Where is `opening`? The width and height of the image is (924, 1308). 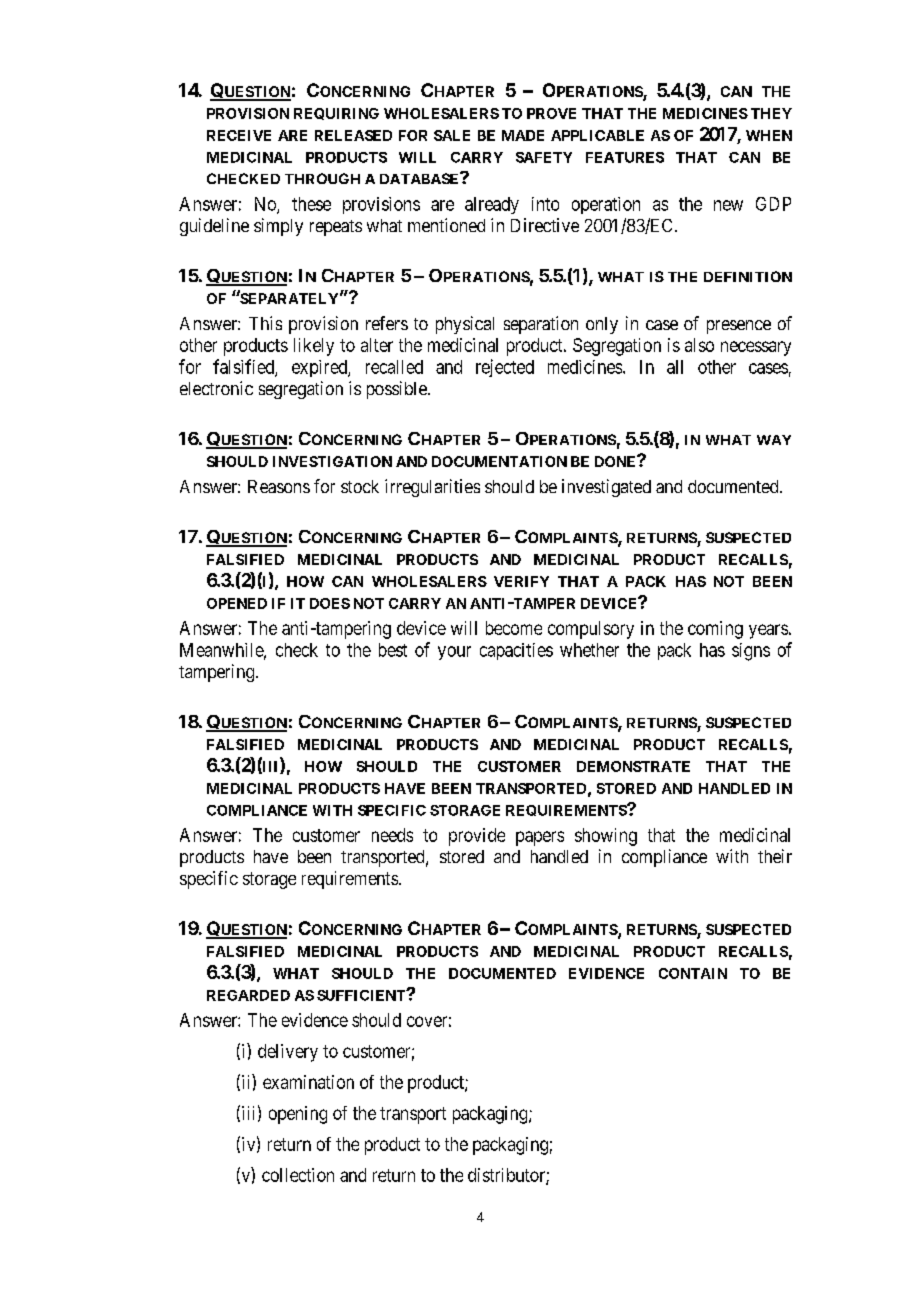
opening is located at coordinates (298, 1115).
